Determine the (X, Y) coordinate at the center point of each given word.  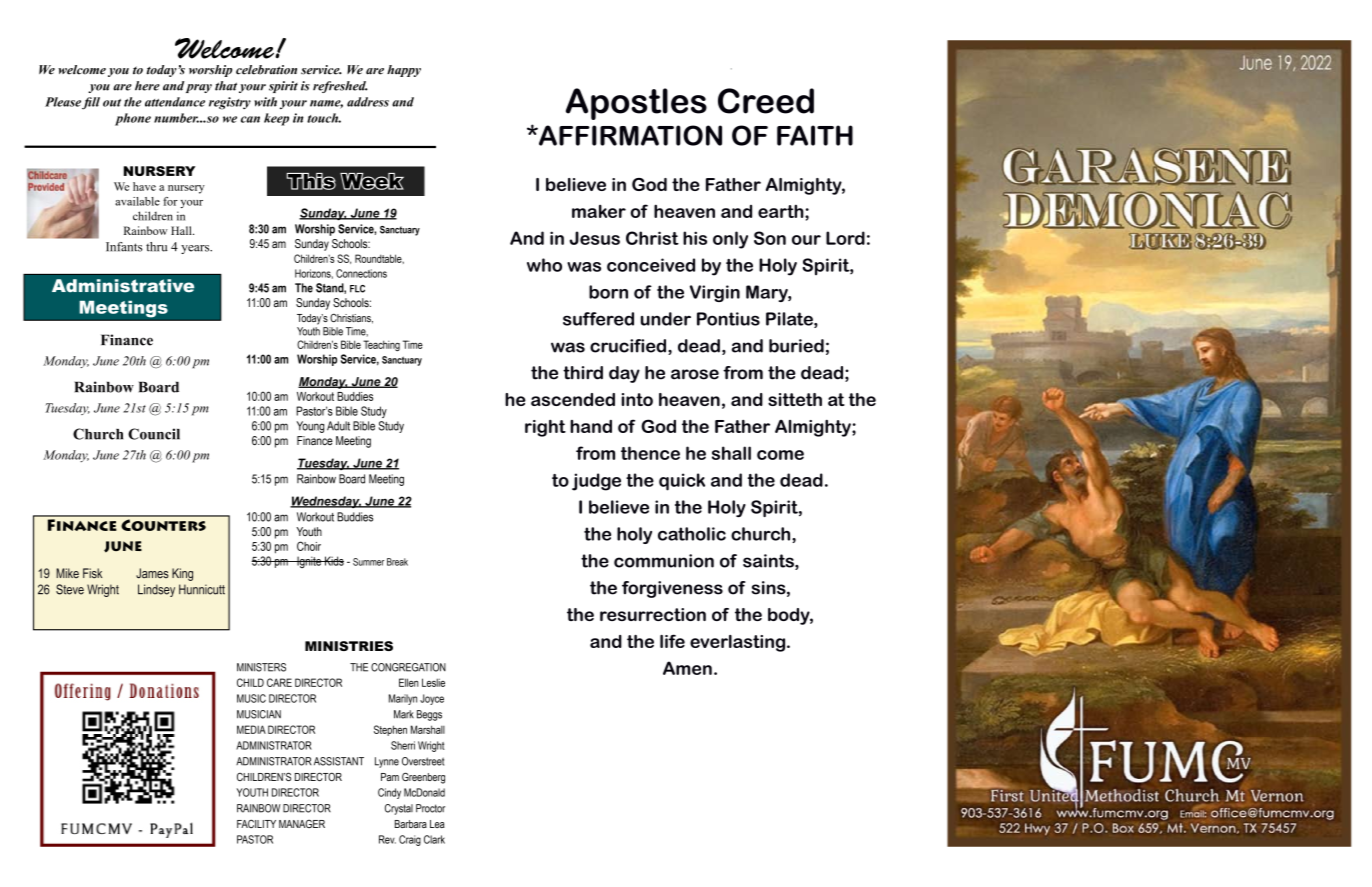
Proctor (430, 808)
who (544, 265)
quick (682, 482)
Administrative (123, 286)
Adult (338, 426)
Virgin (715, 293)
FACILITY (256, 823)
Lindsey (156, 590)
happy (404, 71)
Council (154, 434)
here (147, 86)
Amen (687, 668)
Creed (766, 101)
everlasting (739, 643)
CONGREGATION (408, 667)
